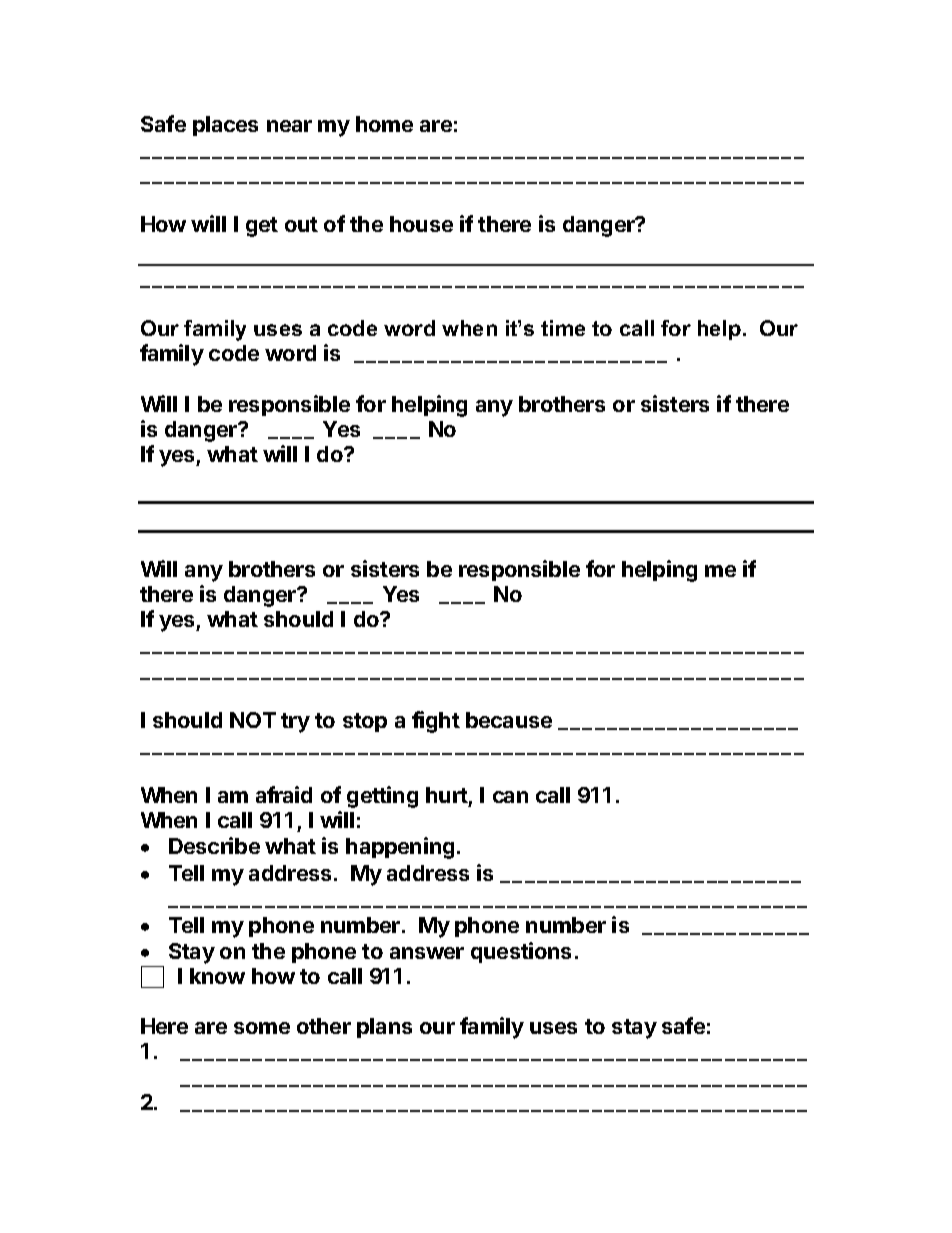 The width and height of the document is (952, 1233). I want to click on out, so click(301, 224).
